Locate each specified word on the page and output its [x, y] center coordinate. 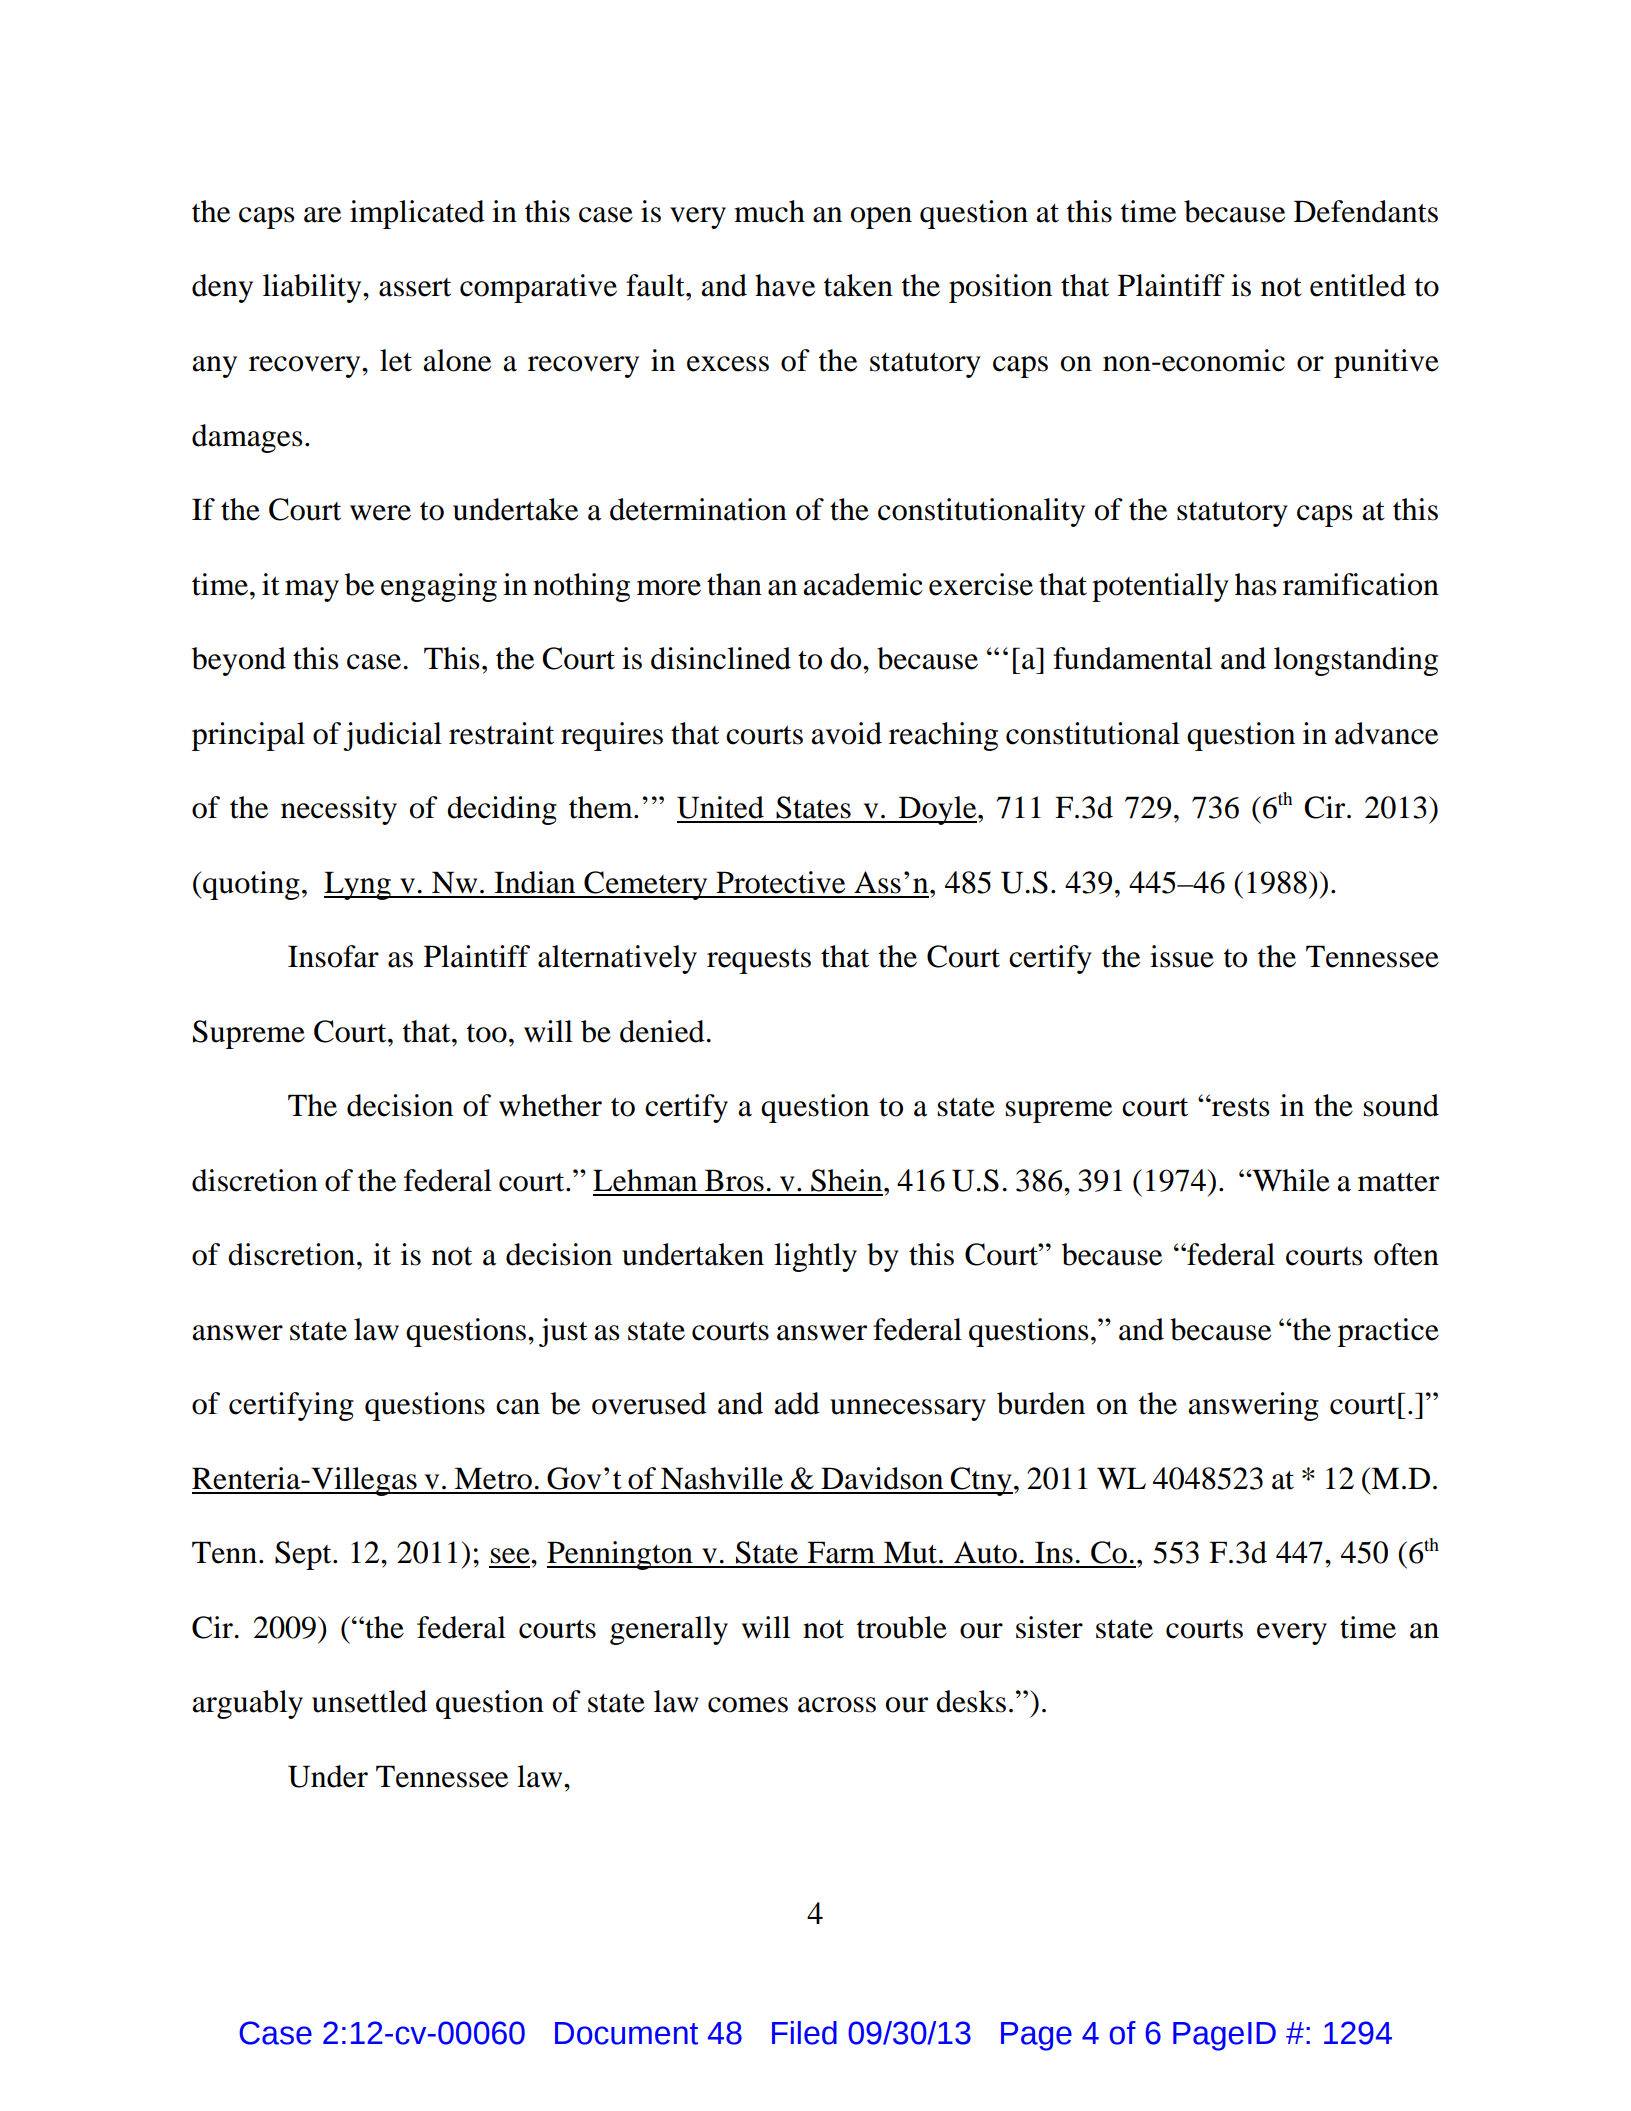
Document [626, 2033]
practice [1388, 1332]
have [785, 285]
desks [971, 1701]
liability [313, 288]
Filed [804, 2033]
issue [1182, 956]
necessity [339, 810]
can [518, 1407]
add [797, 1403]
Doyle [938, 810]
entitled [1358, 285]
